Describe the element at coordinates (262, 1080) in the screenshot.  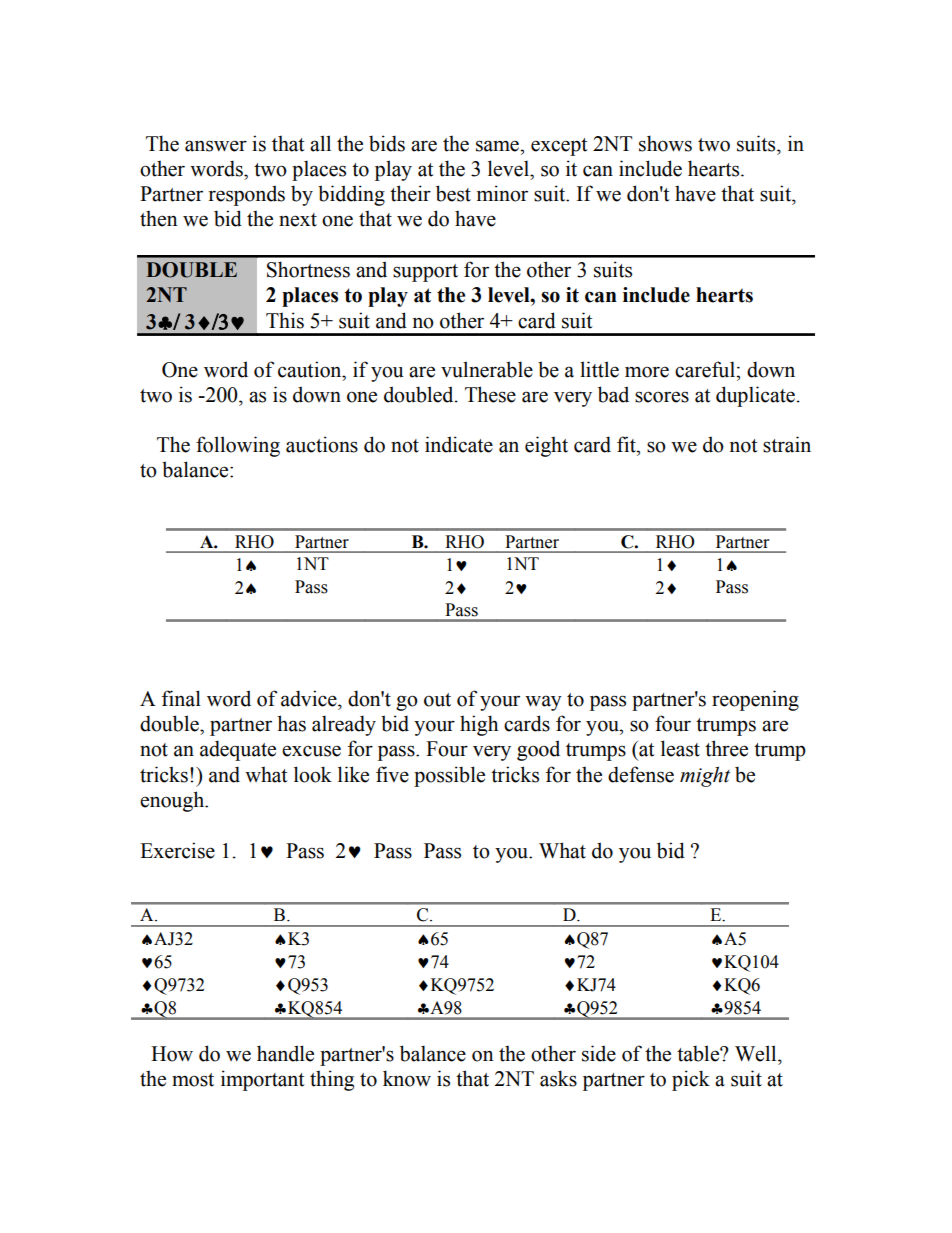
I see `important` at that location.
